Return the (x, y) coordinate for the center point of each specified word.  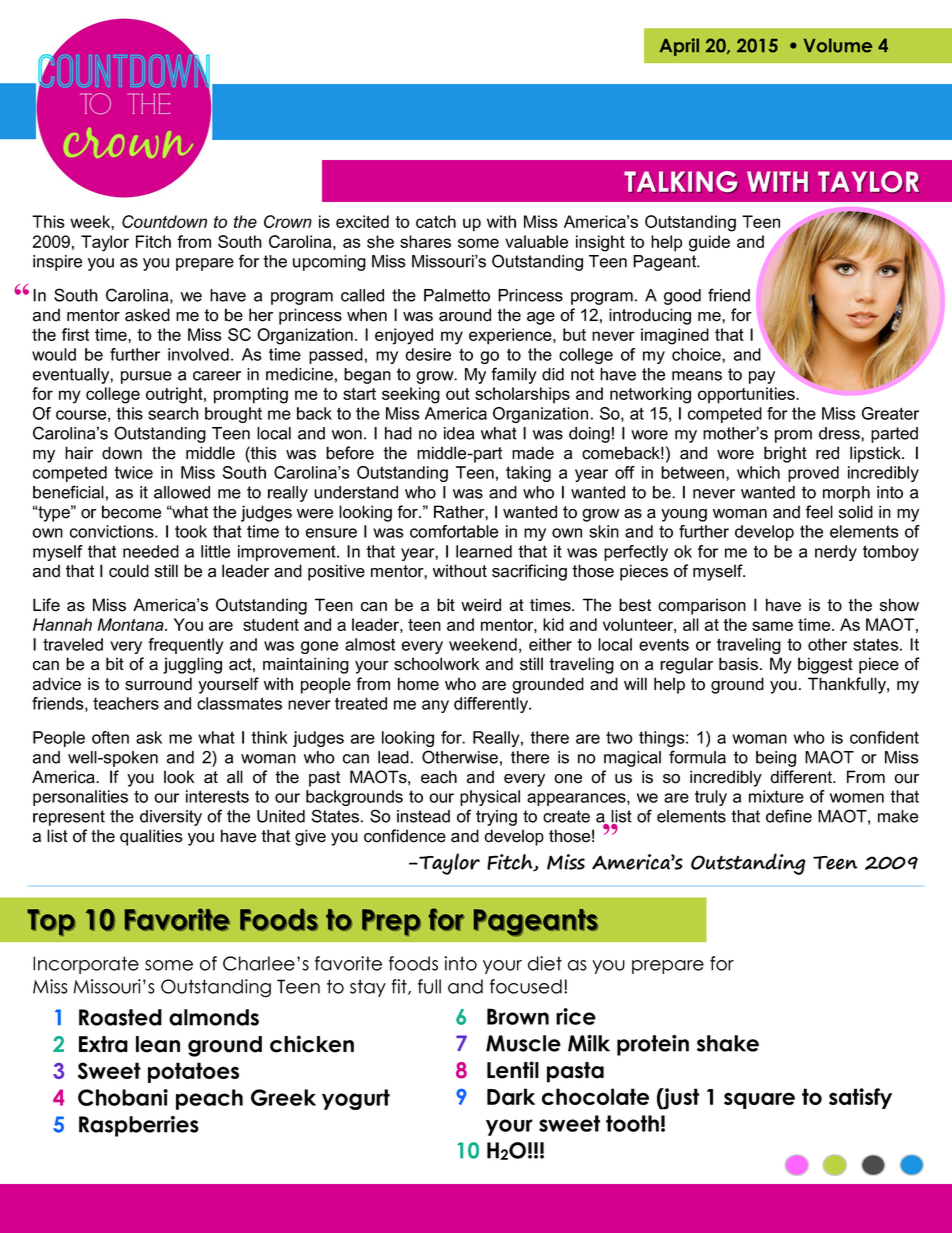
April (679, 47)
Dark (511, 1096)
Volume (838, 45)
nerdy (836, 553)
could (129, 571)
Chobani (123, 1097)
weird (481, 605)
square (759, 1100)
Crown (288, 221)
